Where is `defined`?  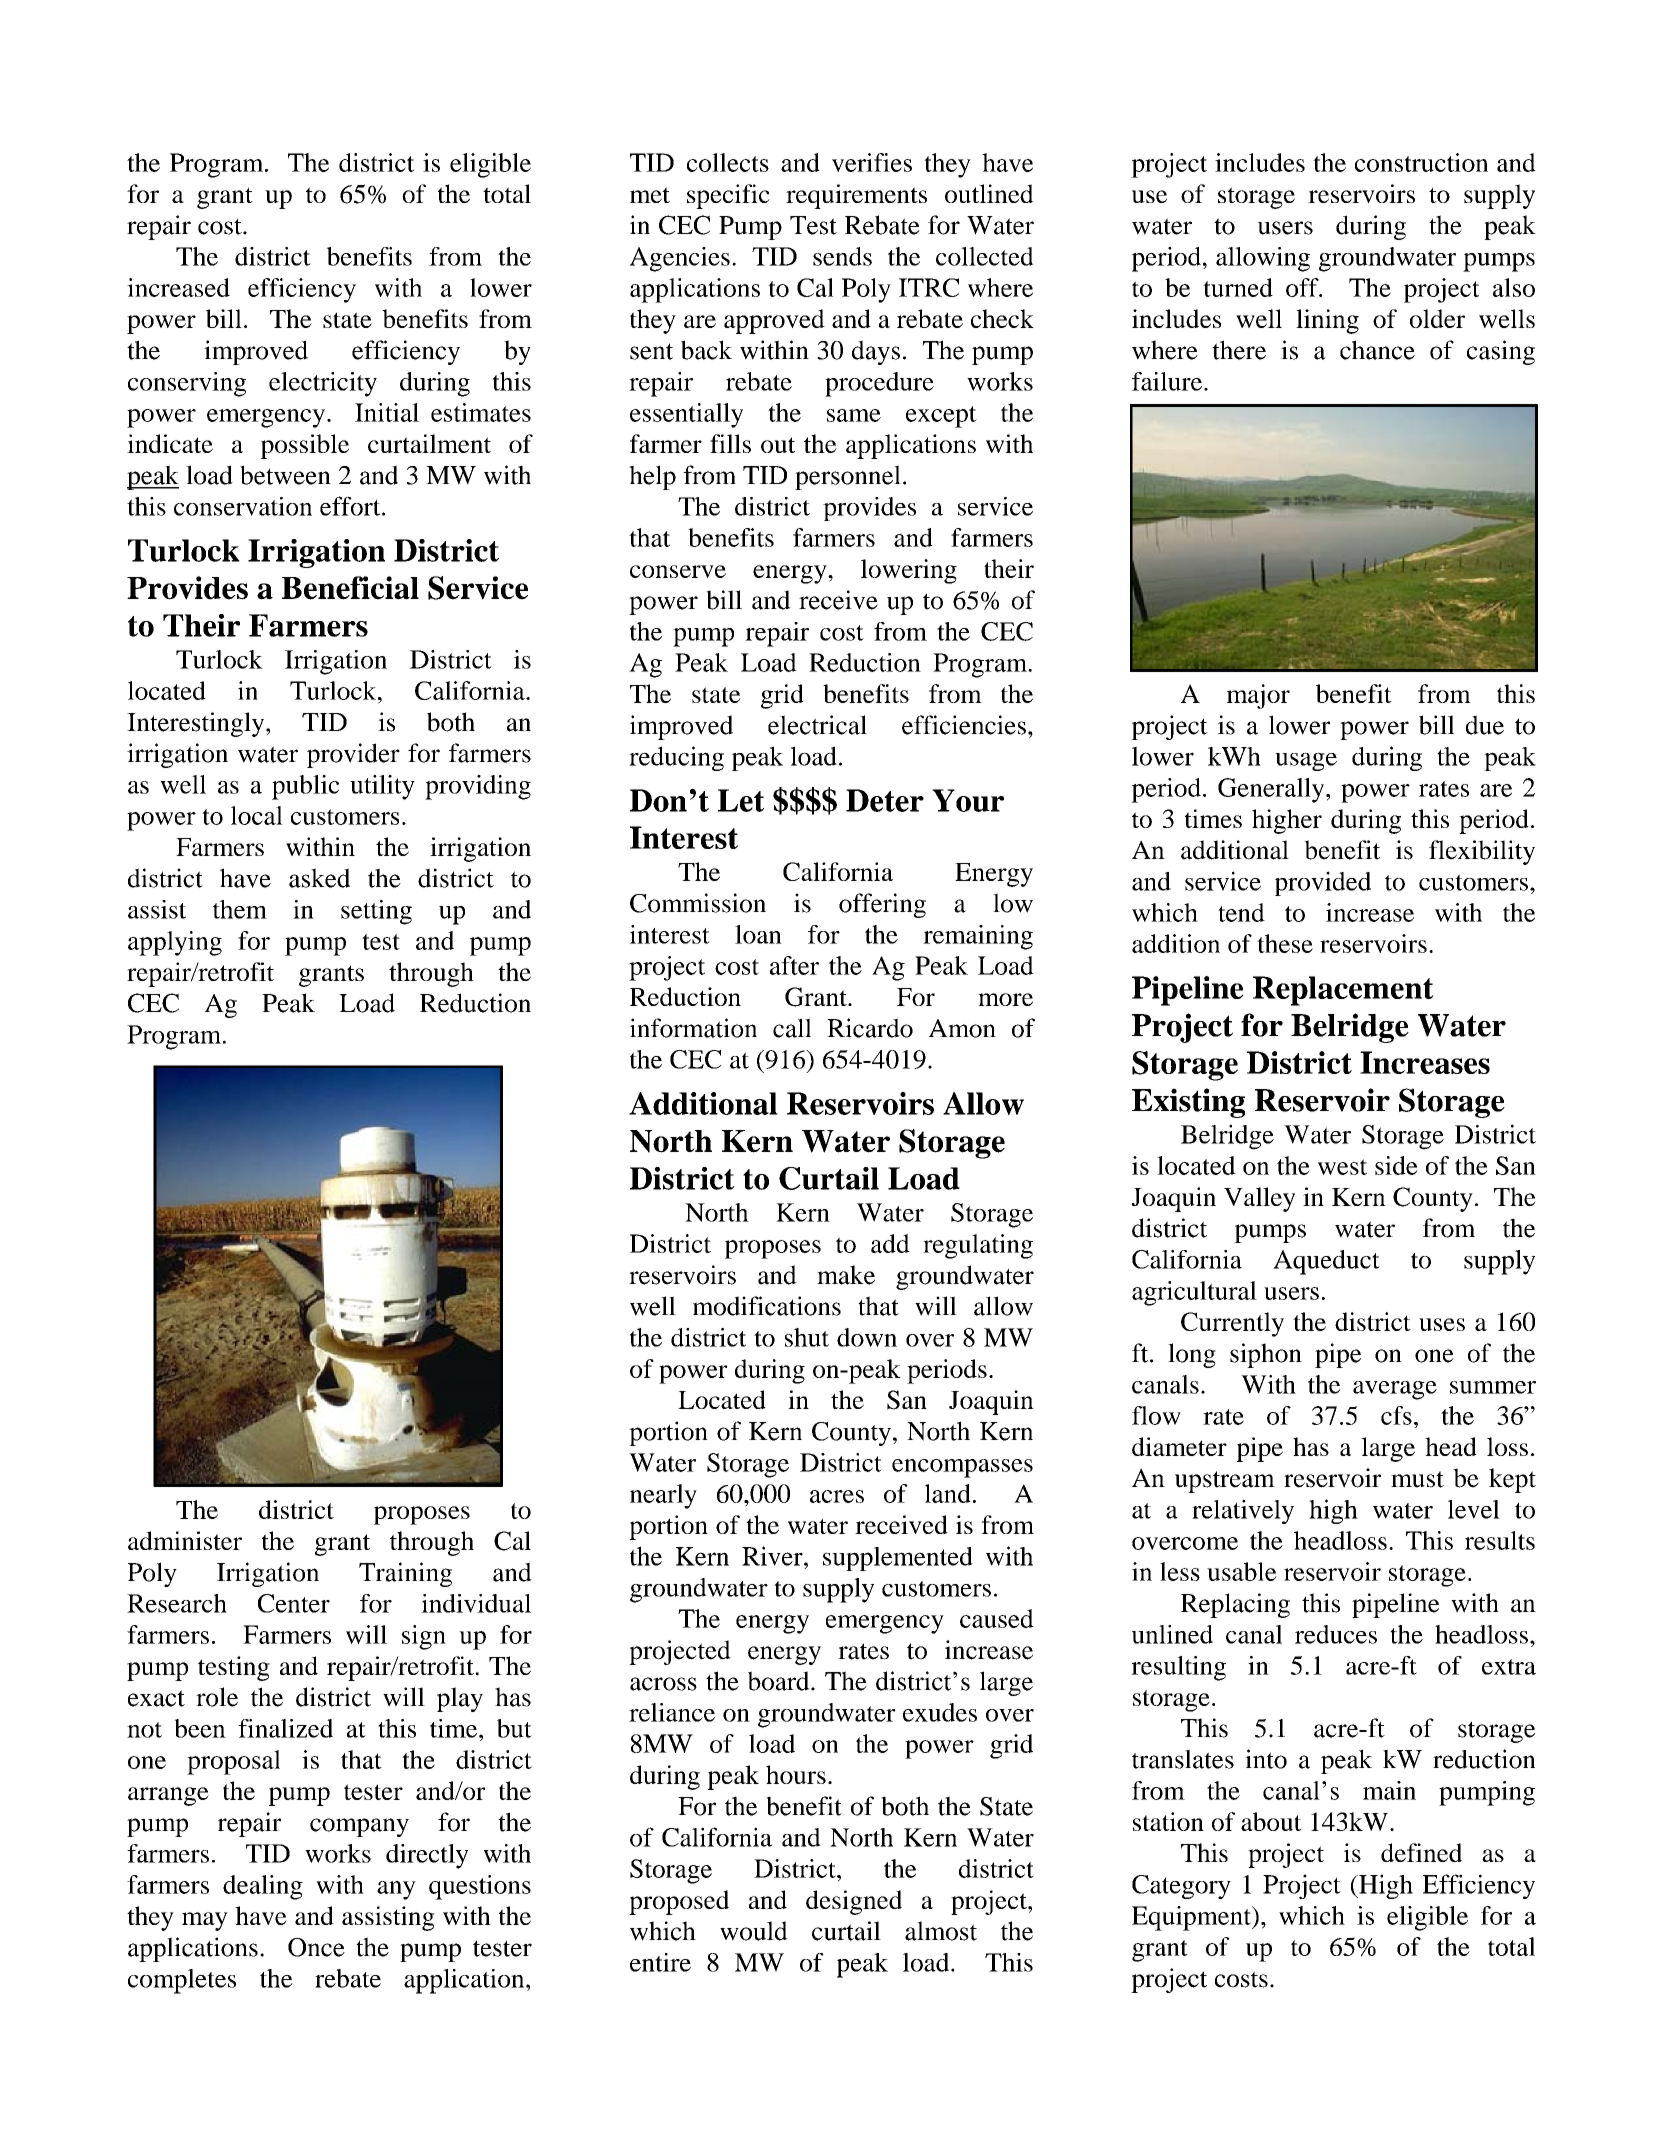 defined is located at coordinates (1421, 1852).
